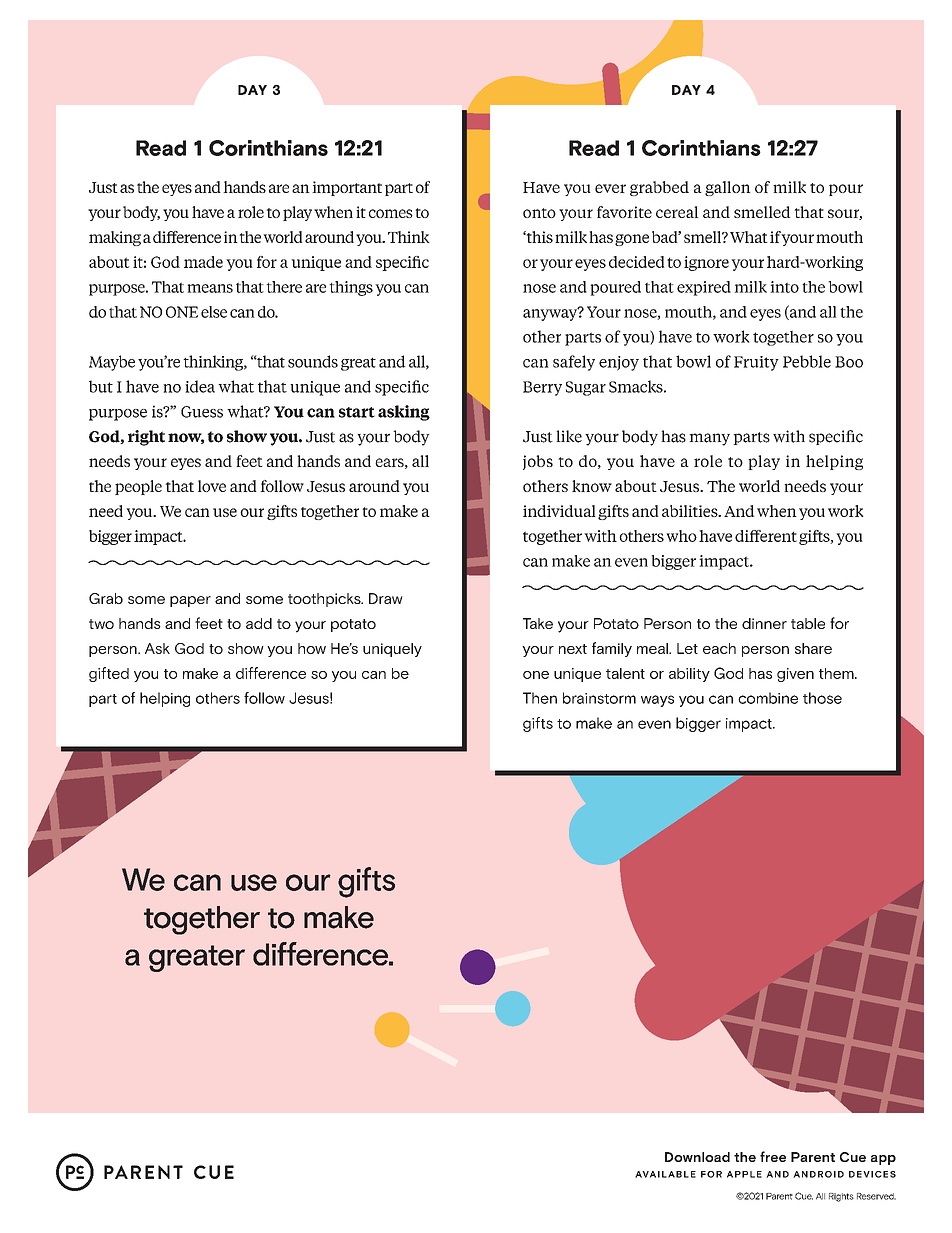 The height and width of the screenshot is (1233, 952). I want to click on gallon, so click(728, 188).
